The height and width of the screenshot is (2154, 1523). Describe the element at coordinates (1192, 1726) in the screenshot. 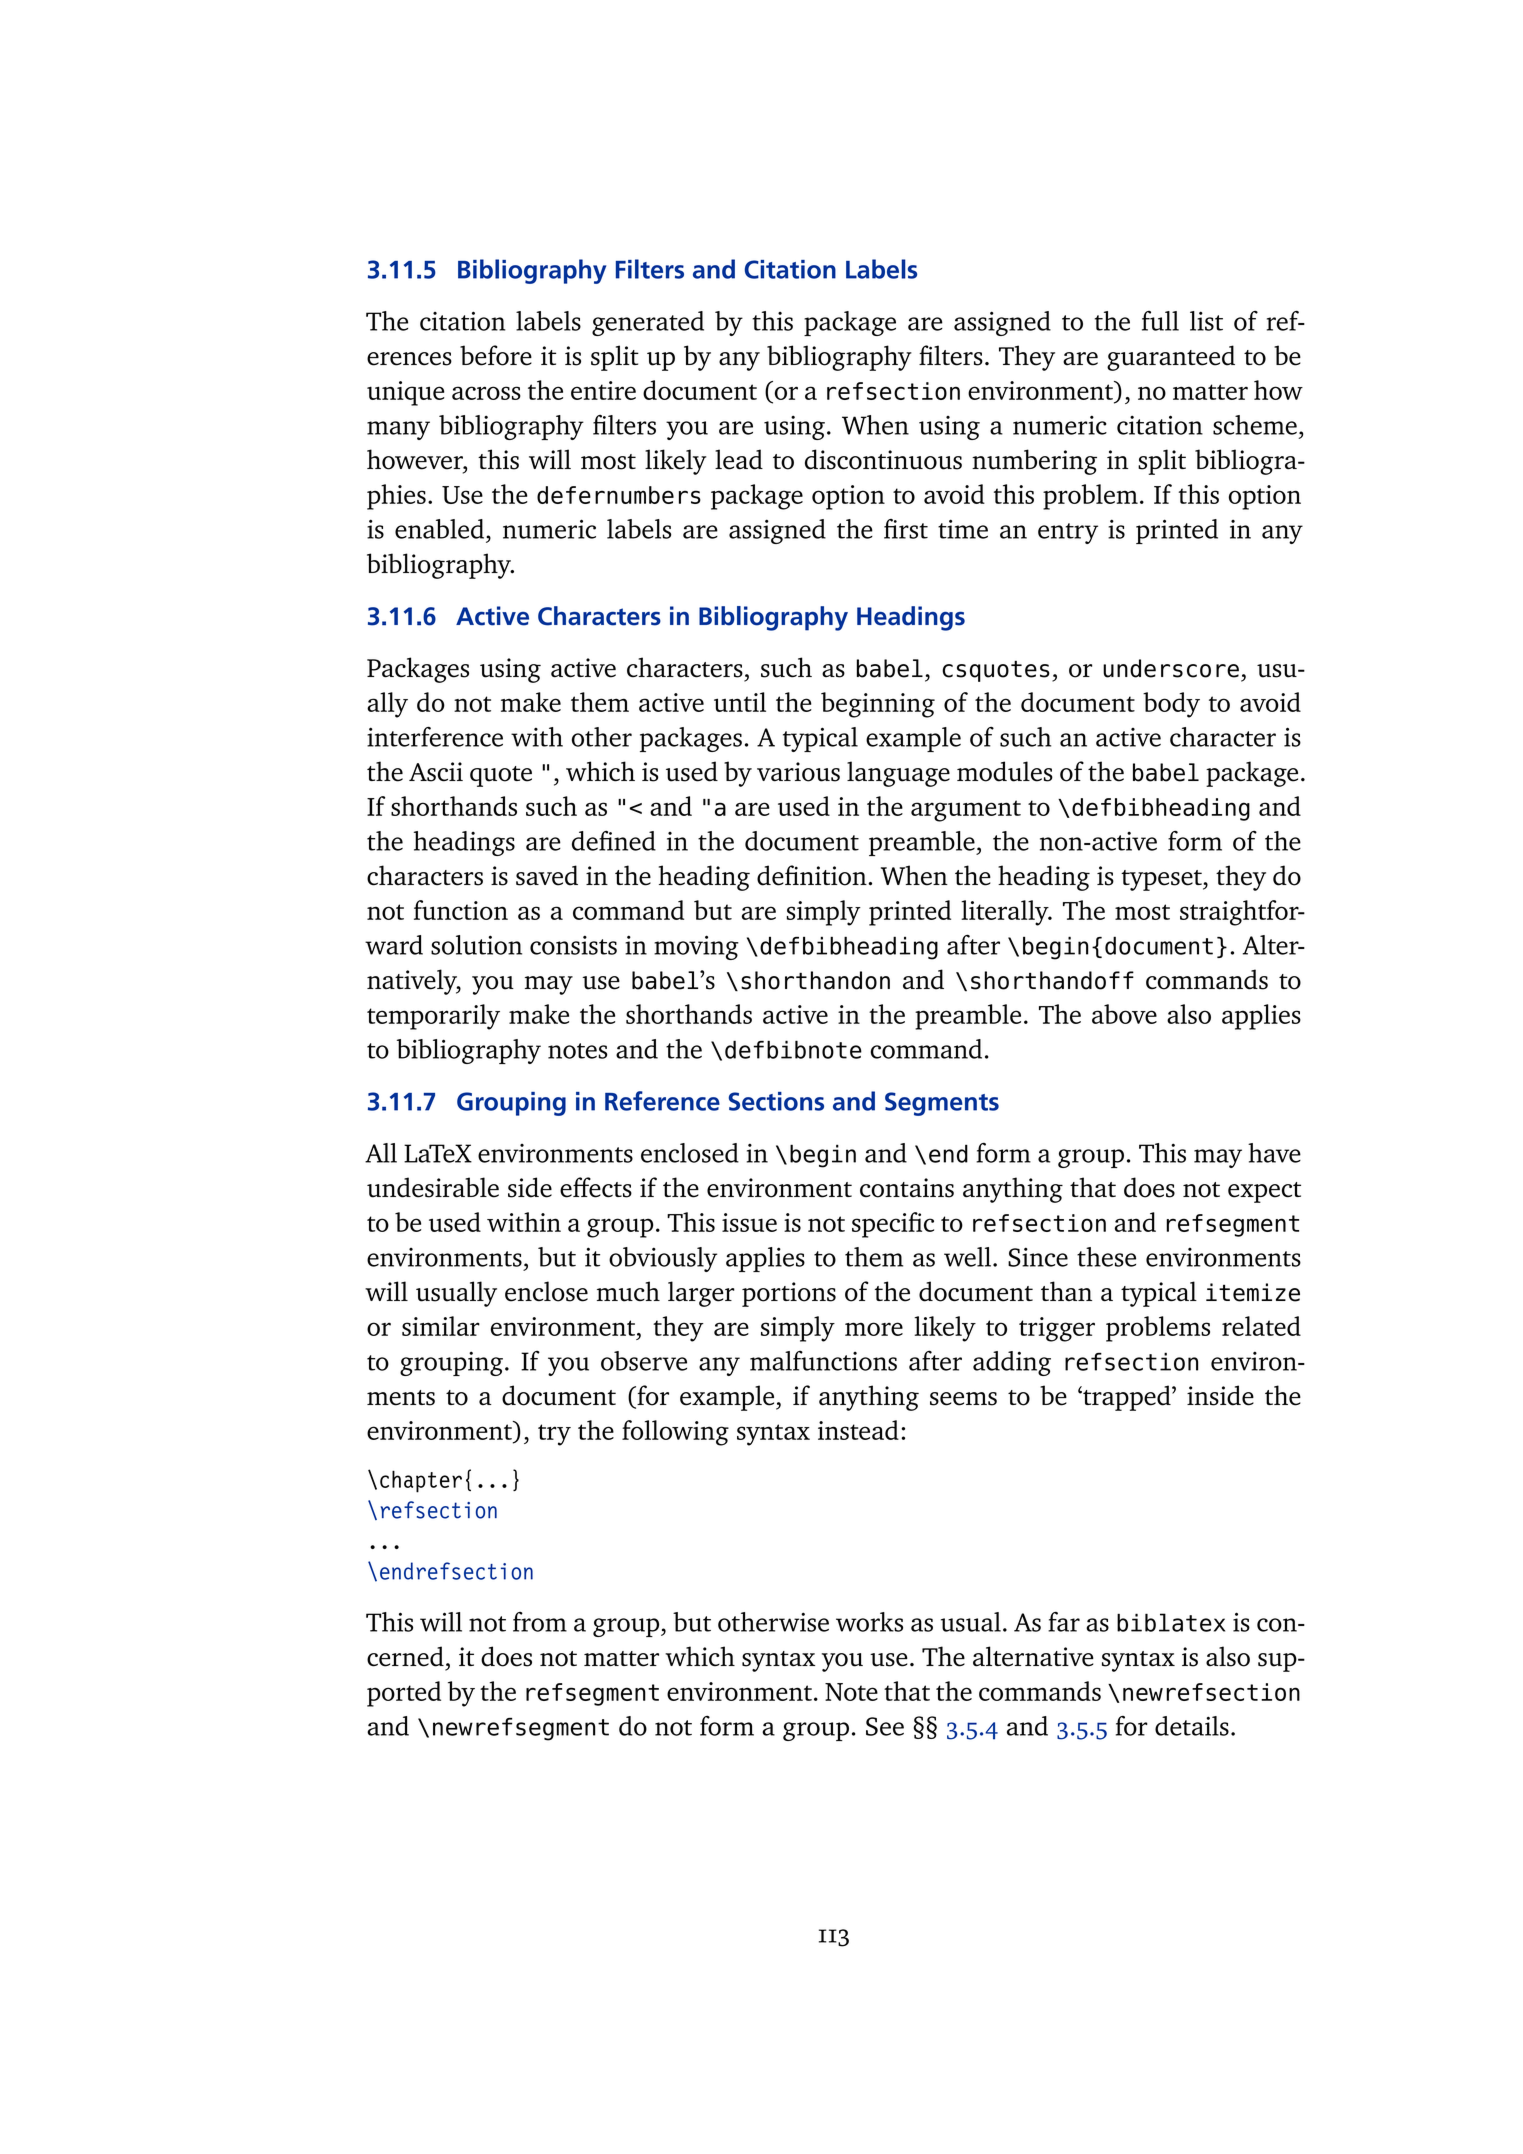

I see `details` at that location.
